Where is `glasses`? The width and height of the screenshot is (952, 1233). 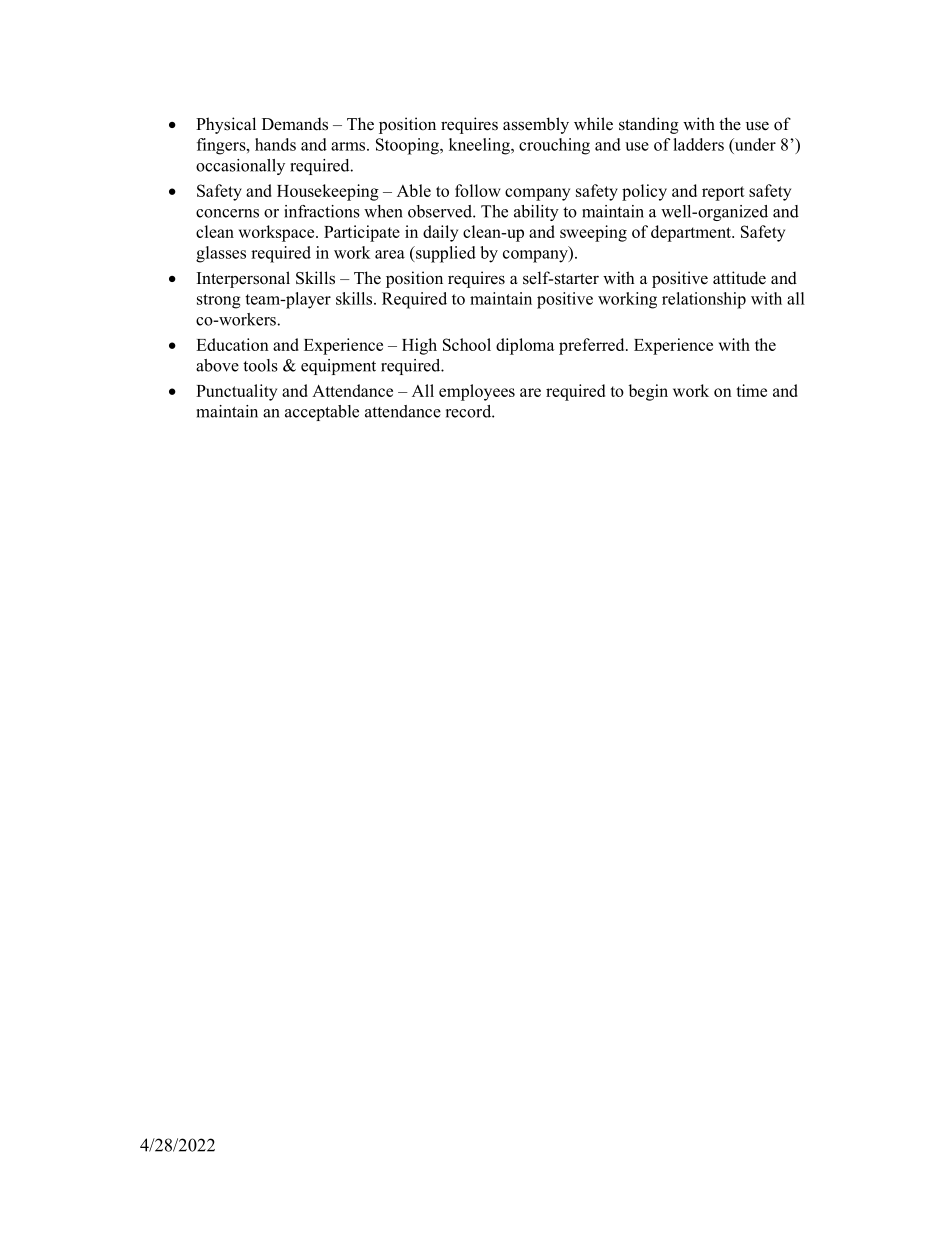
glasses is located at coordinates (221, 254).
